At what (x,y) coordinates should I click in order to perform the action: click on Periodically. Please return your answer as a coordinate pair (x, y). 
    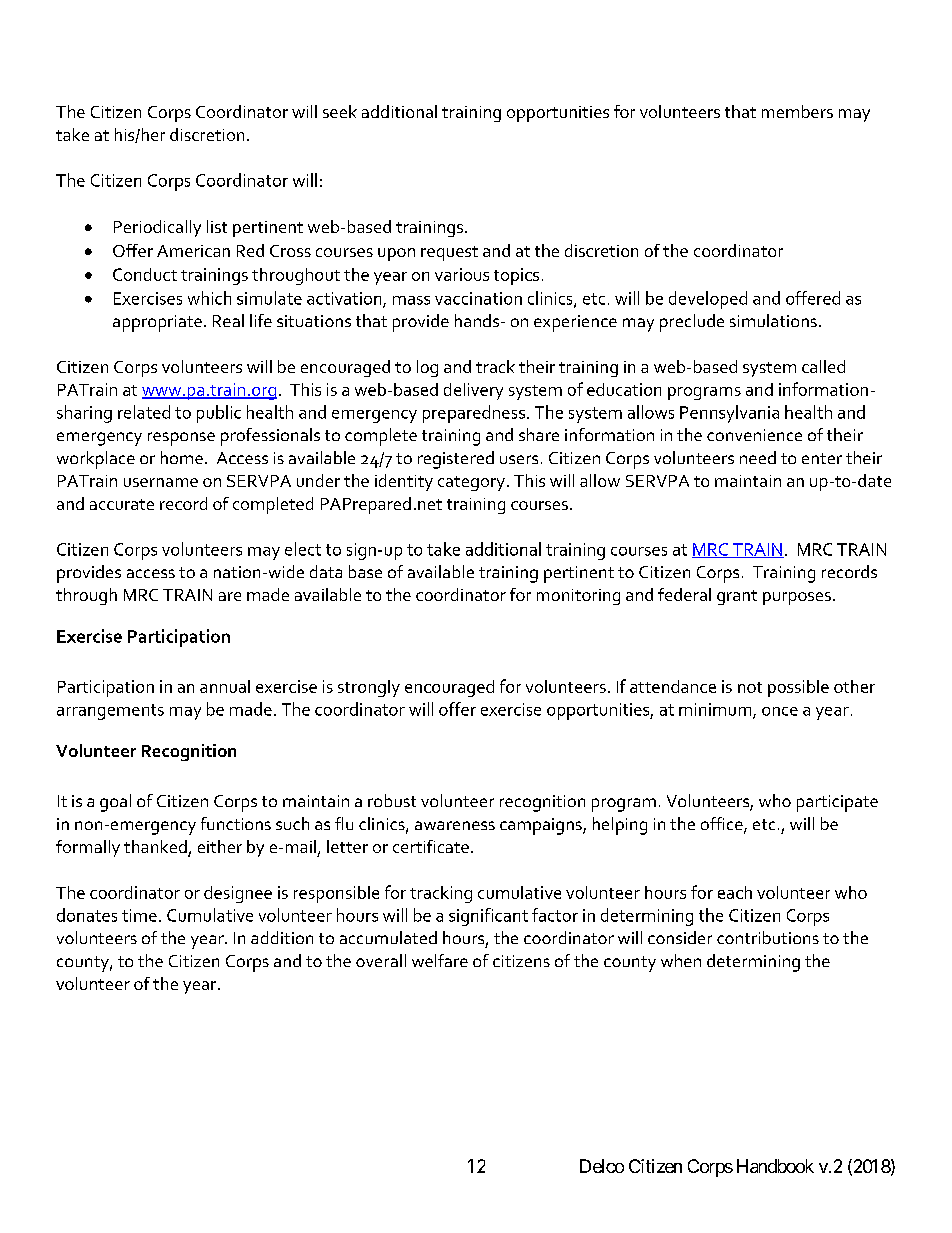
    Looking at the image, I should click on (157, 228).
